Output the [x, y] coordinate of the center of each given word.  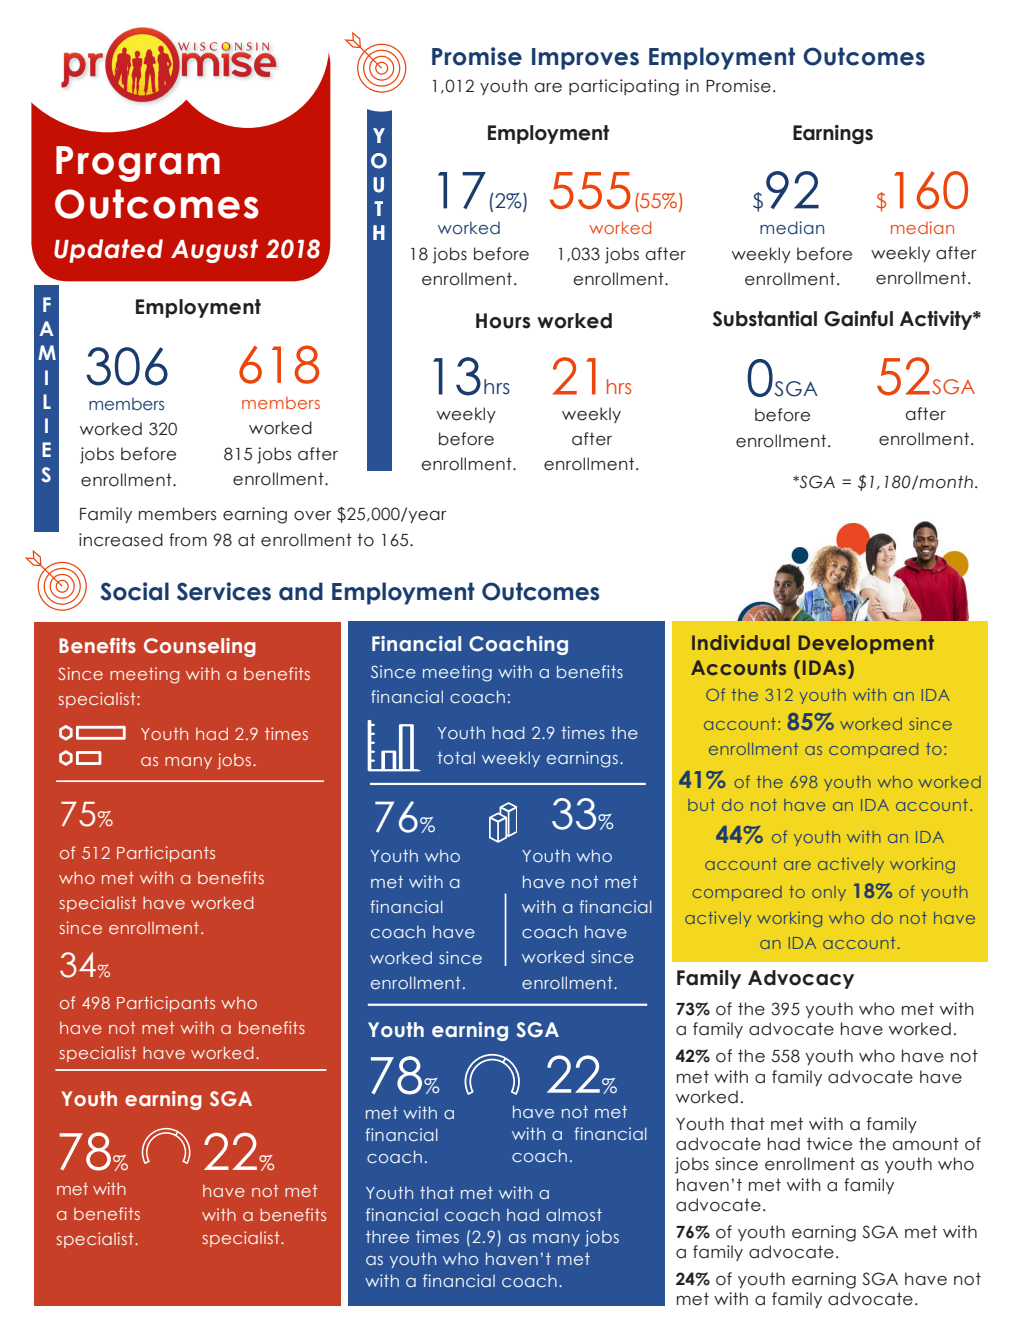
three [387, 1236]
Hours [503, 321]
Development [866, 644]
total [456, 757]
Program [138, 164]
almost [574, 1214]
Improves [585, 59]
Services [224, 591]
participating [624, 87]
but [701, 805]
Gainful [858, 319]
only [829, 893]
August [214, 251]
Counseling [200, 647]
